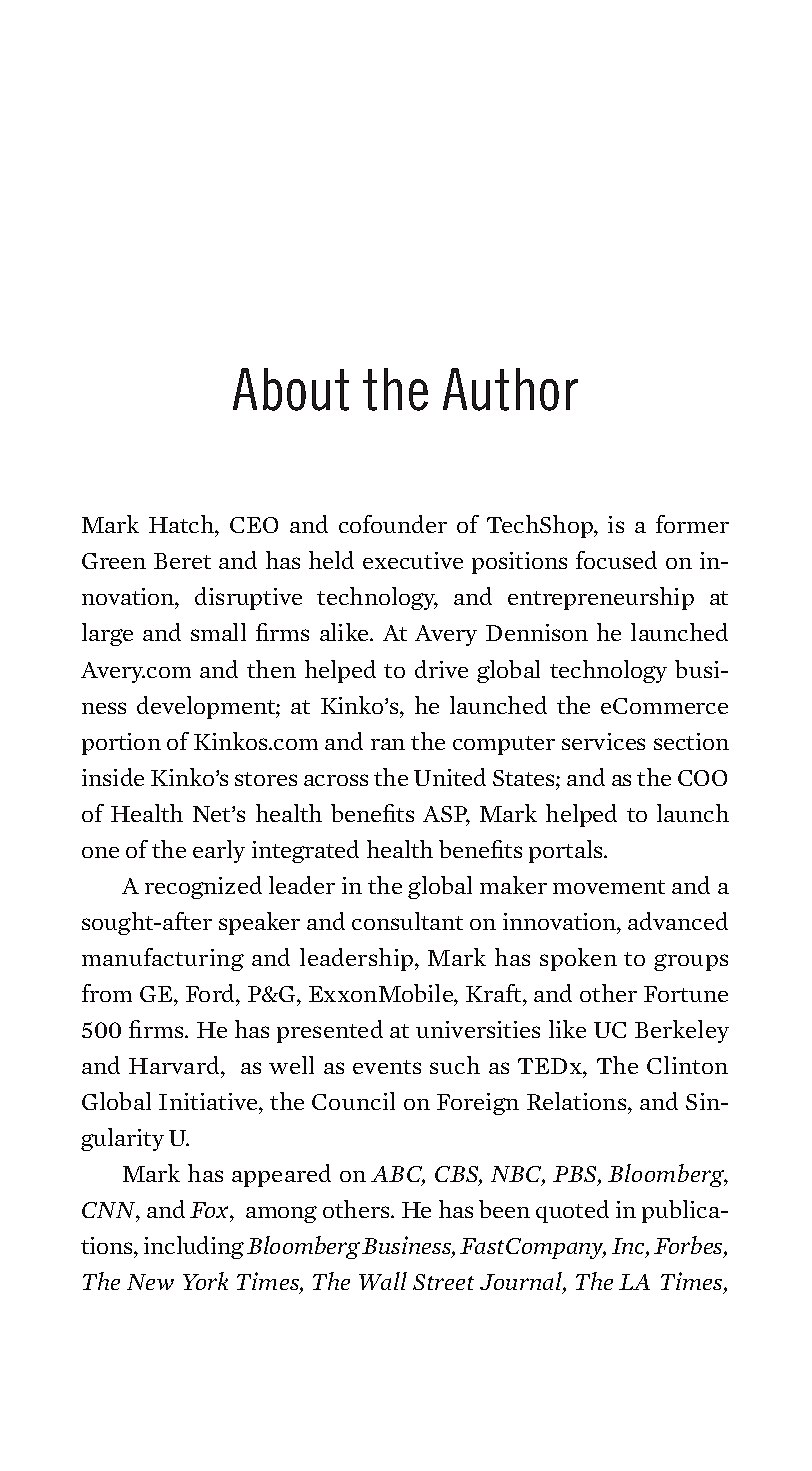 The height and width of the image is (1471, 812). What do you see at coordinates (407, 921) in the image?
I see `consultant` at bounding box center [407, 921].
